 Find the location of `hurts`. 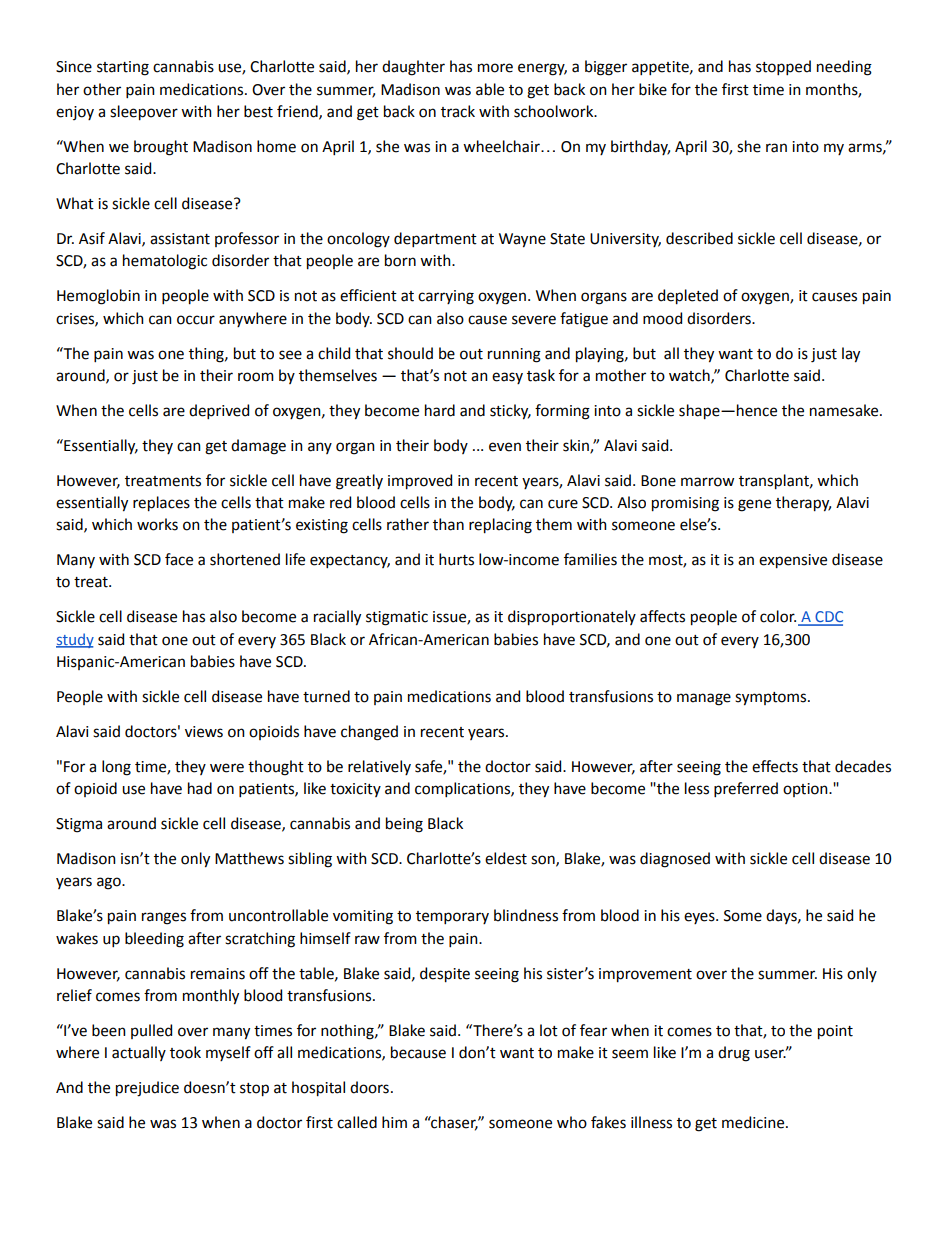

hurts is located at coordinates (456, 559).
